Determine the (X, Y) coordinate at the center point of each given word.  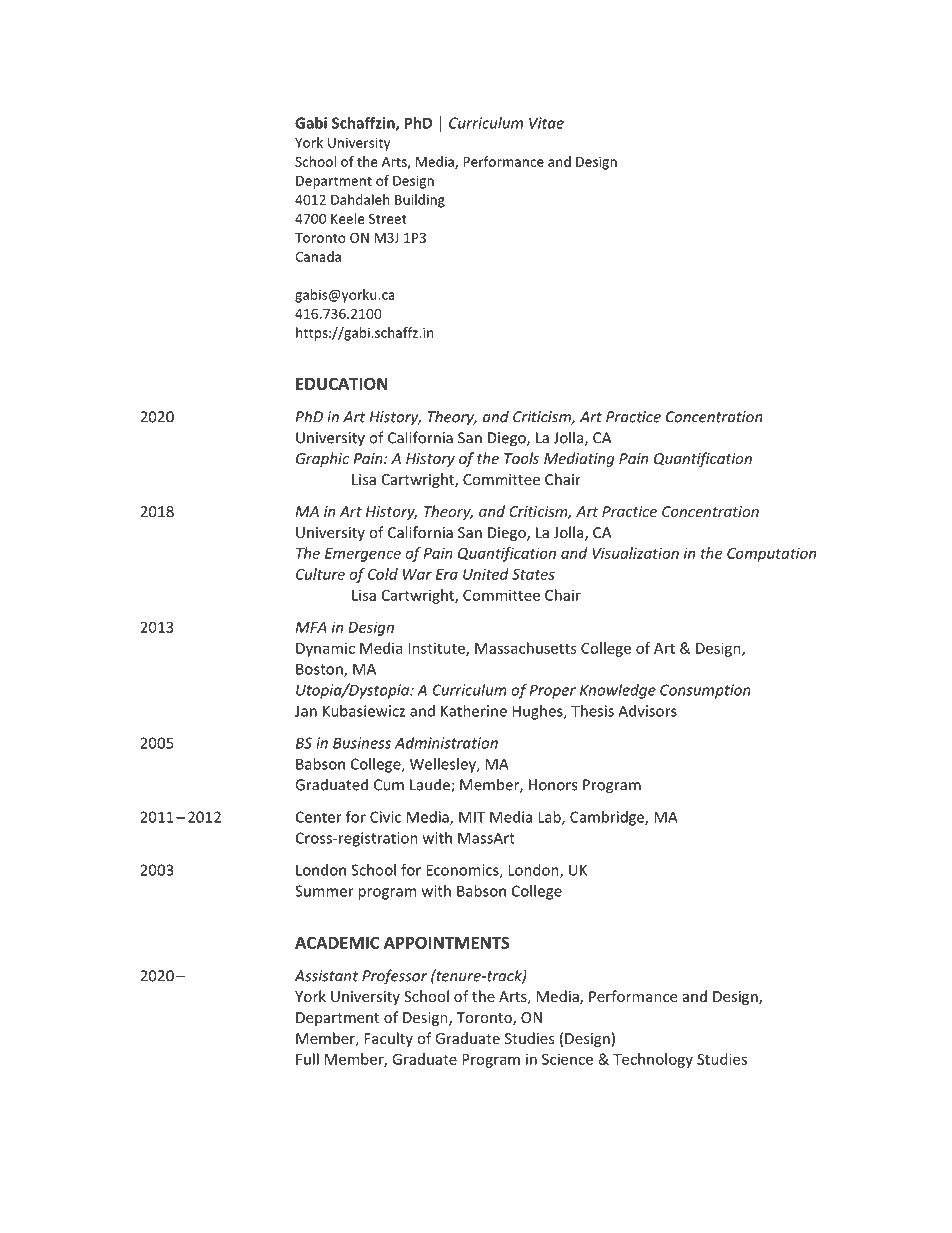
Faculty (388, 1039)
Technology (653, 1060)
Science (567, 1059)
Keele (348, 218)
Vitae (546, 123)
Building (420, 201)
